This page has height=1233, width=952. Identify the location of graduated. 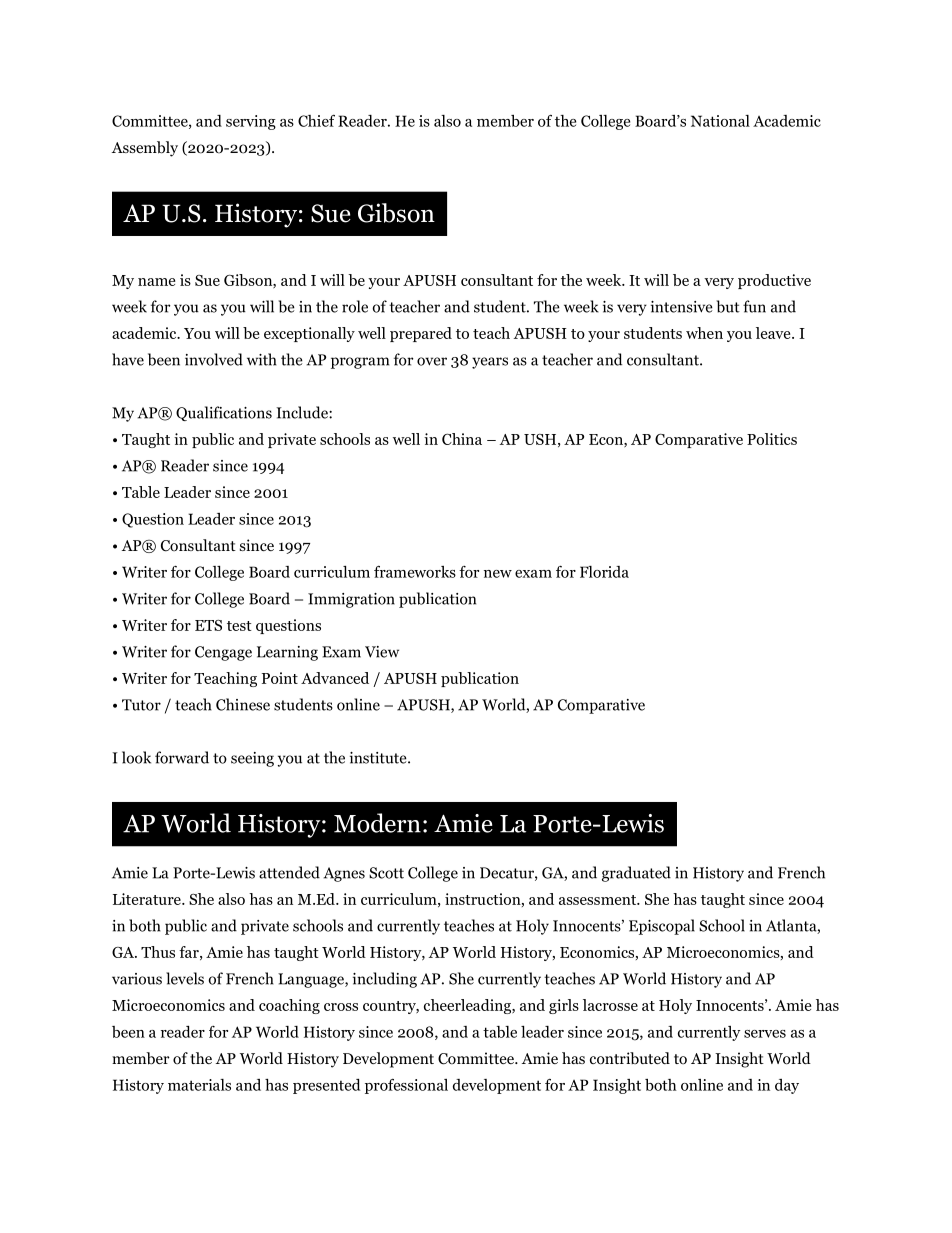
(636, 874).
